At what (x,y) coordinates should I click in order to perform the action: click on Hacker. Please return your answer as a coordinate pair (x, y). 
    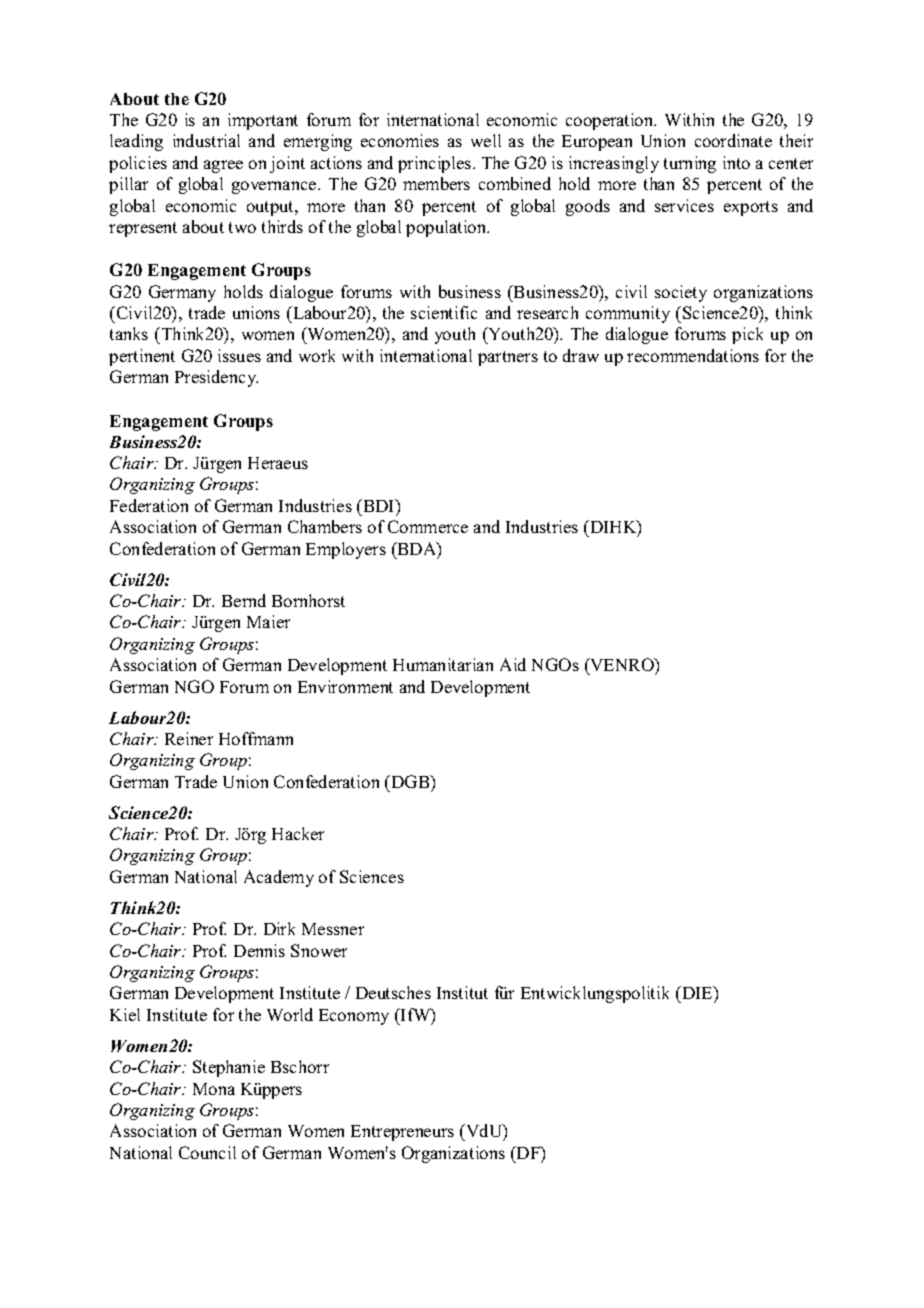
    Looking at the image, I should click on (298, 833).
